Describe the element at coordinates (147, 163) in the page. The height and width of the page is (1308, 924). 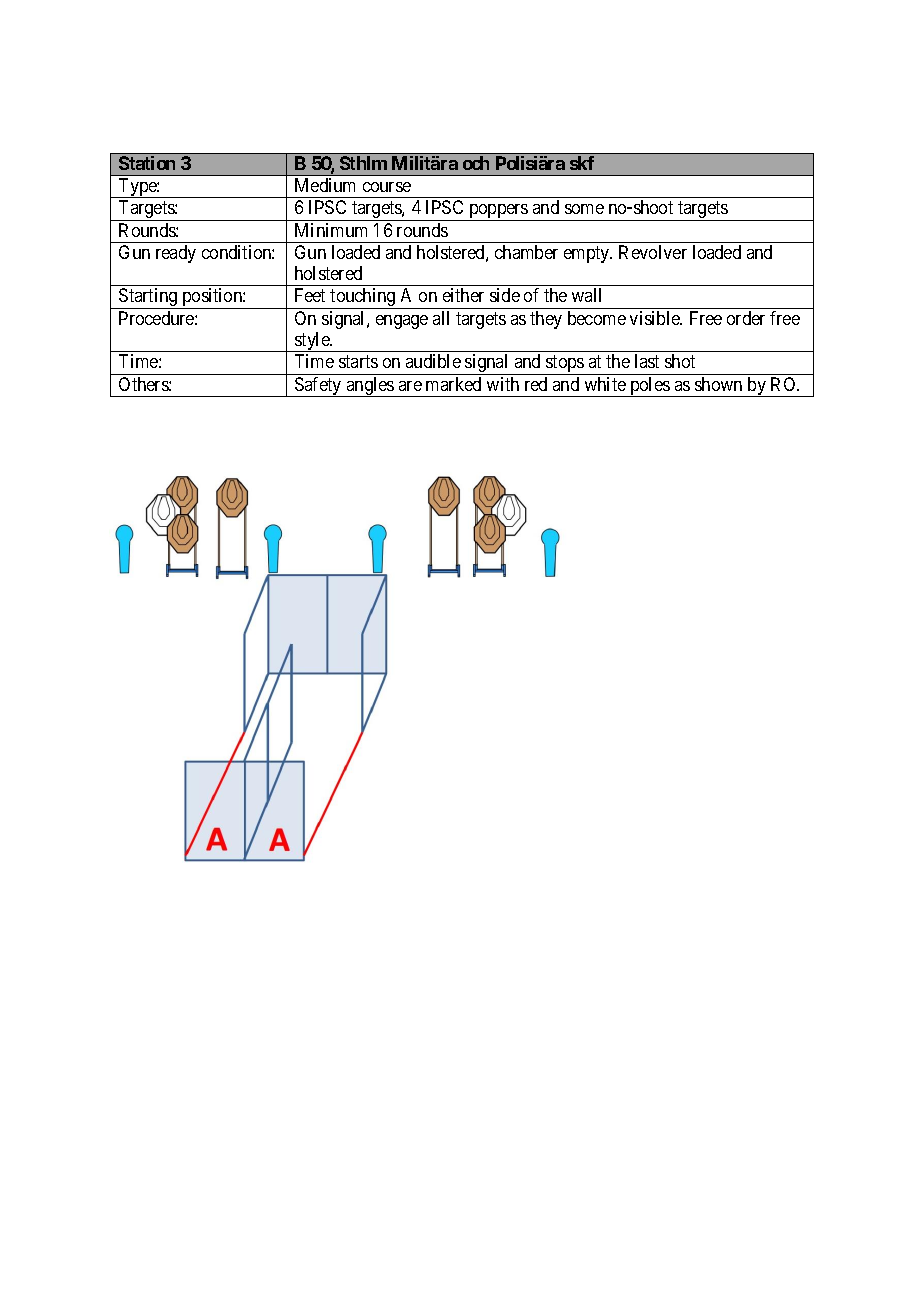
I see `Station` at that location.
